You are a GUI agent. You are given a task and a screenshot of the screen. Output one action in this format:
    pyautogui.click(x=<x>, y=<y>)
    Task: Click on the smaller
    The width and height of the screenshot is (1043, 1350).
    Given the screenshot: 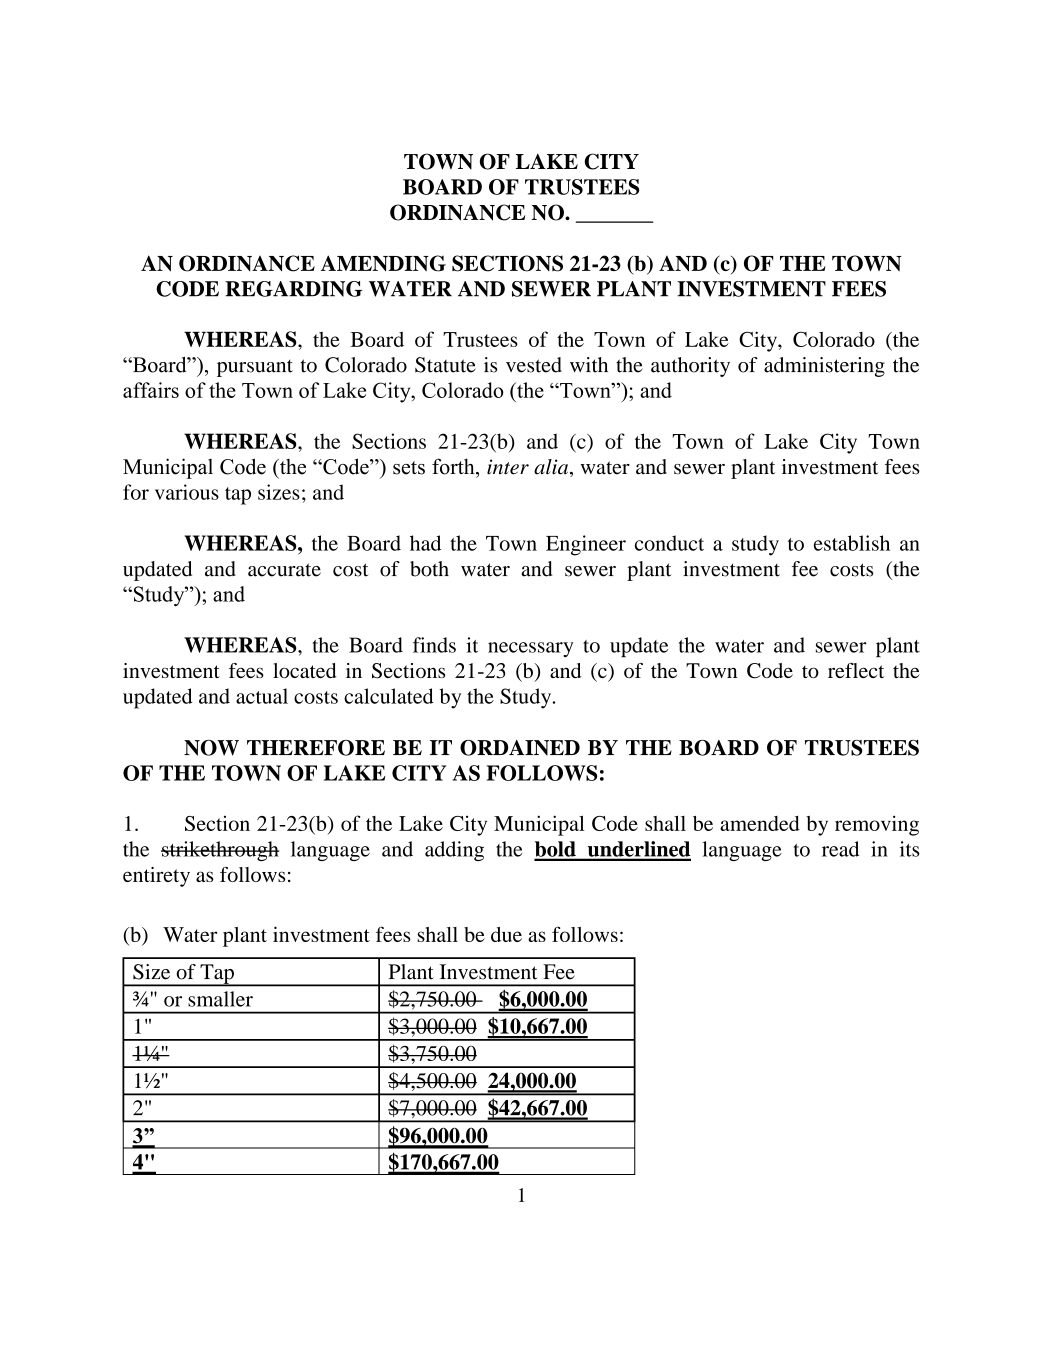 What is the action you would take?
    pyautogui.click(x=220, y=999)
